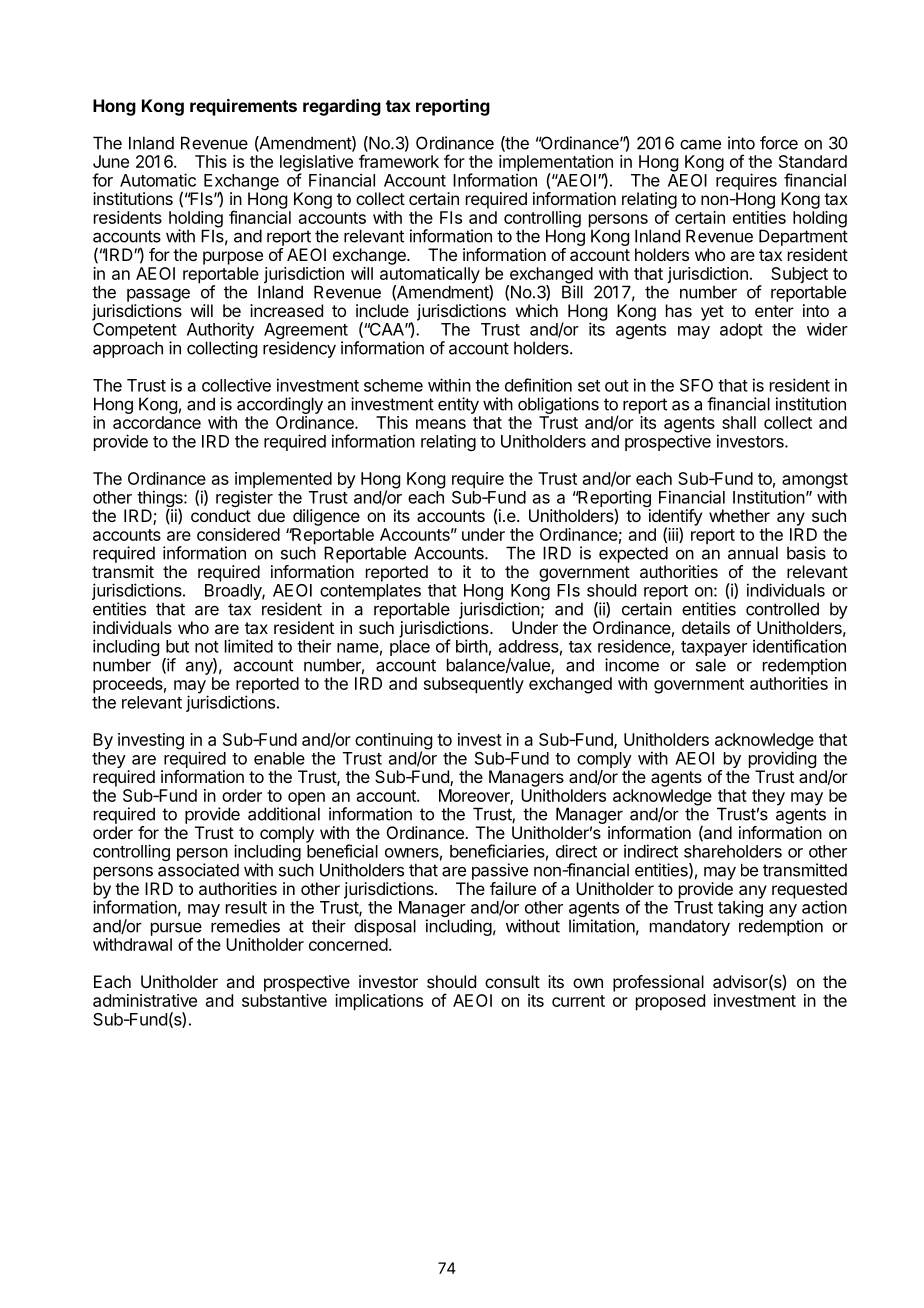  Describe the element at coordinates (512, 981) in the document. I see `consult` at that location.
